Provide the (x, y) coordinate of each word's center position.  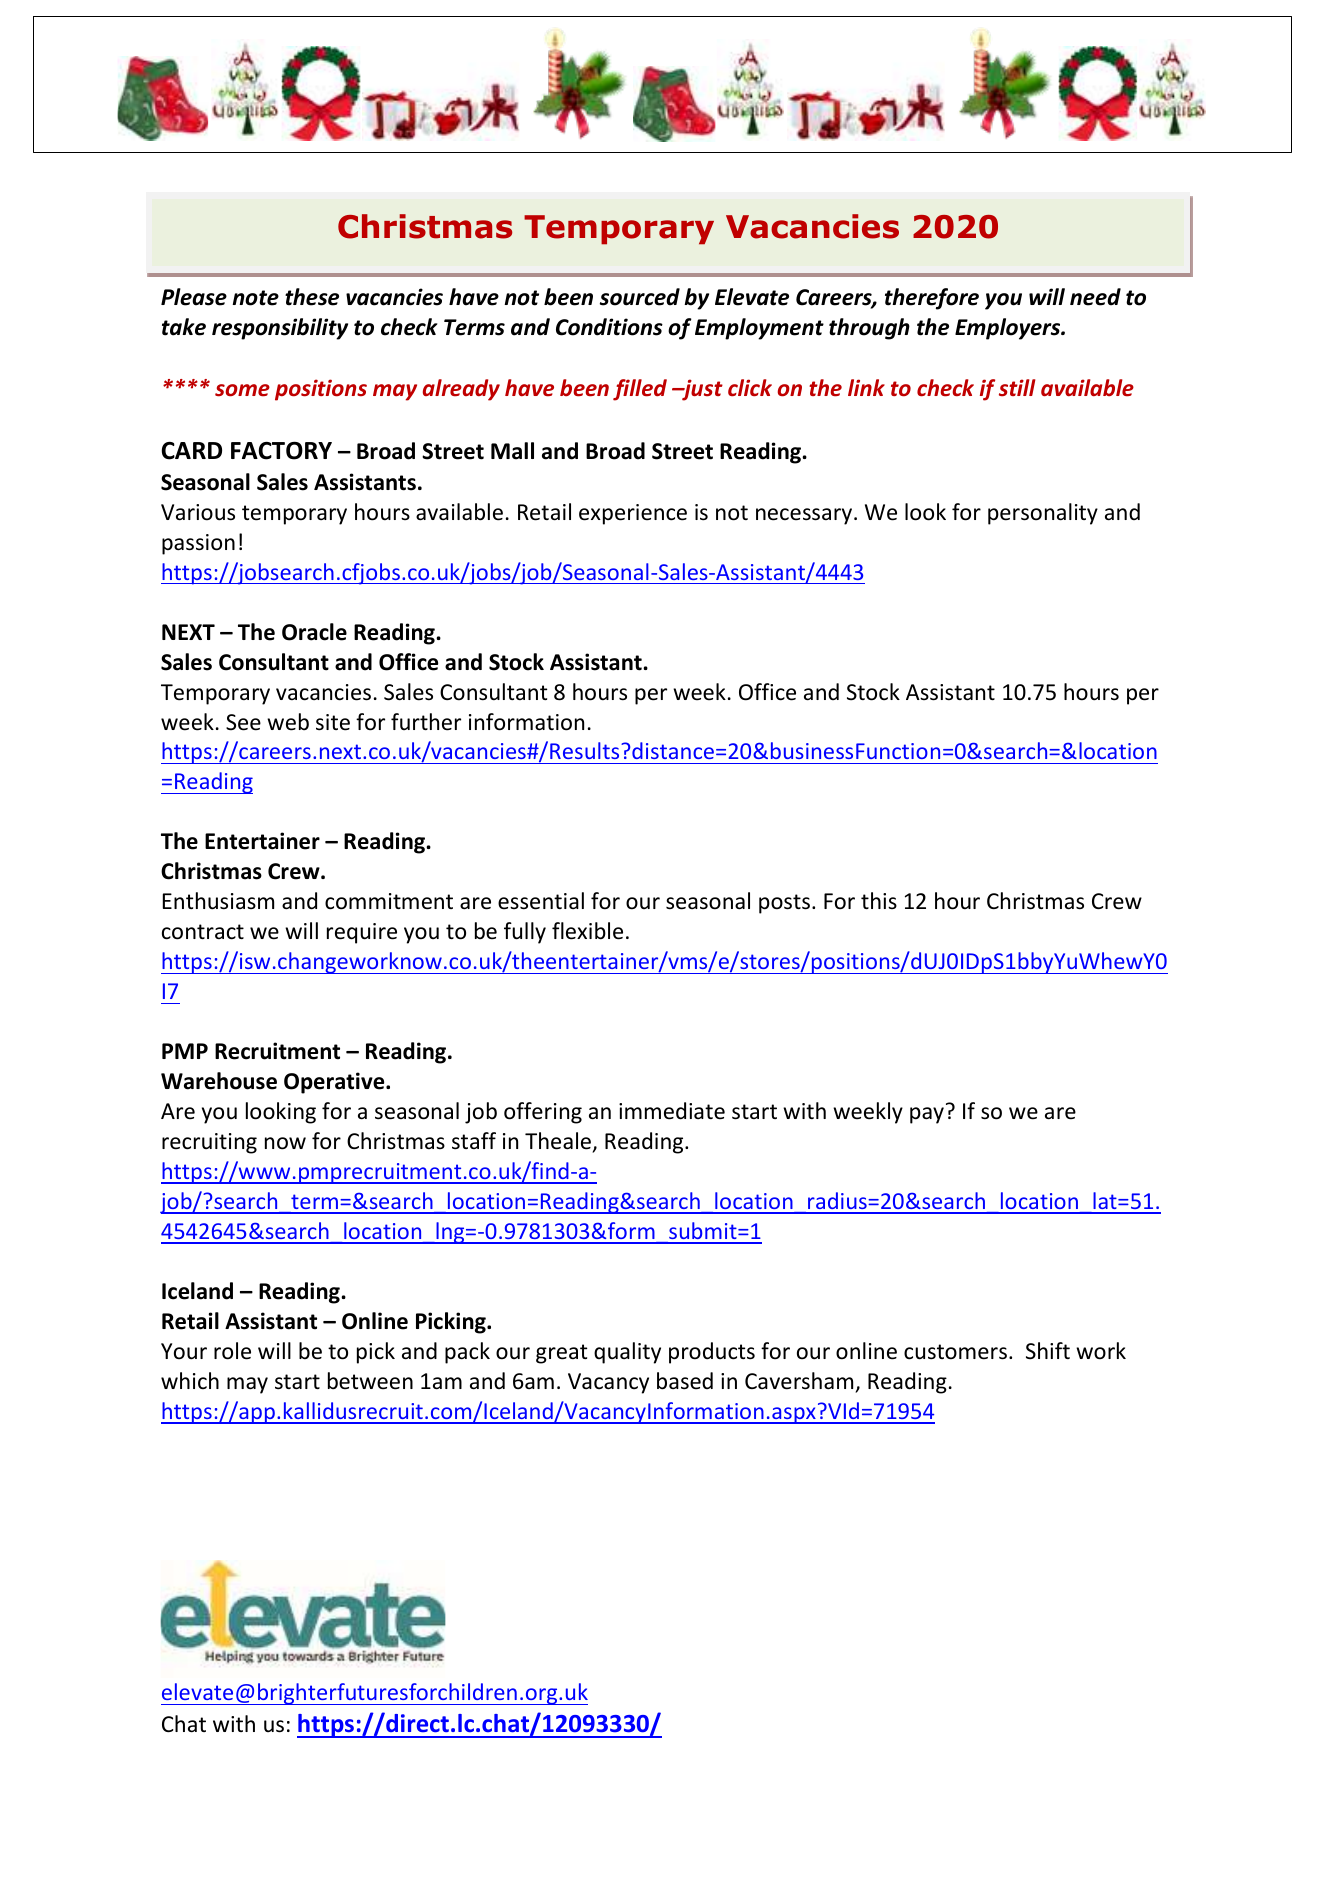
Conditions (609, 327)
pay (927, 1115)
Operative (335, 1083)
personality (1043, 514)
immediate (672, 1111)
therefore (932, 299)
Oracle (314, 632)
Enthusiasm (218, 901)
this (879, 900)
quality (627, 1353)
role (232, 1351)
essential (541, 901)
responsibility (280, 329)
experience (633, 514)
